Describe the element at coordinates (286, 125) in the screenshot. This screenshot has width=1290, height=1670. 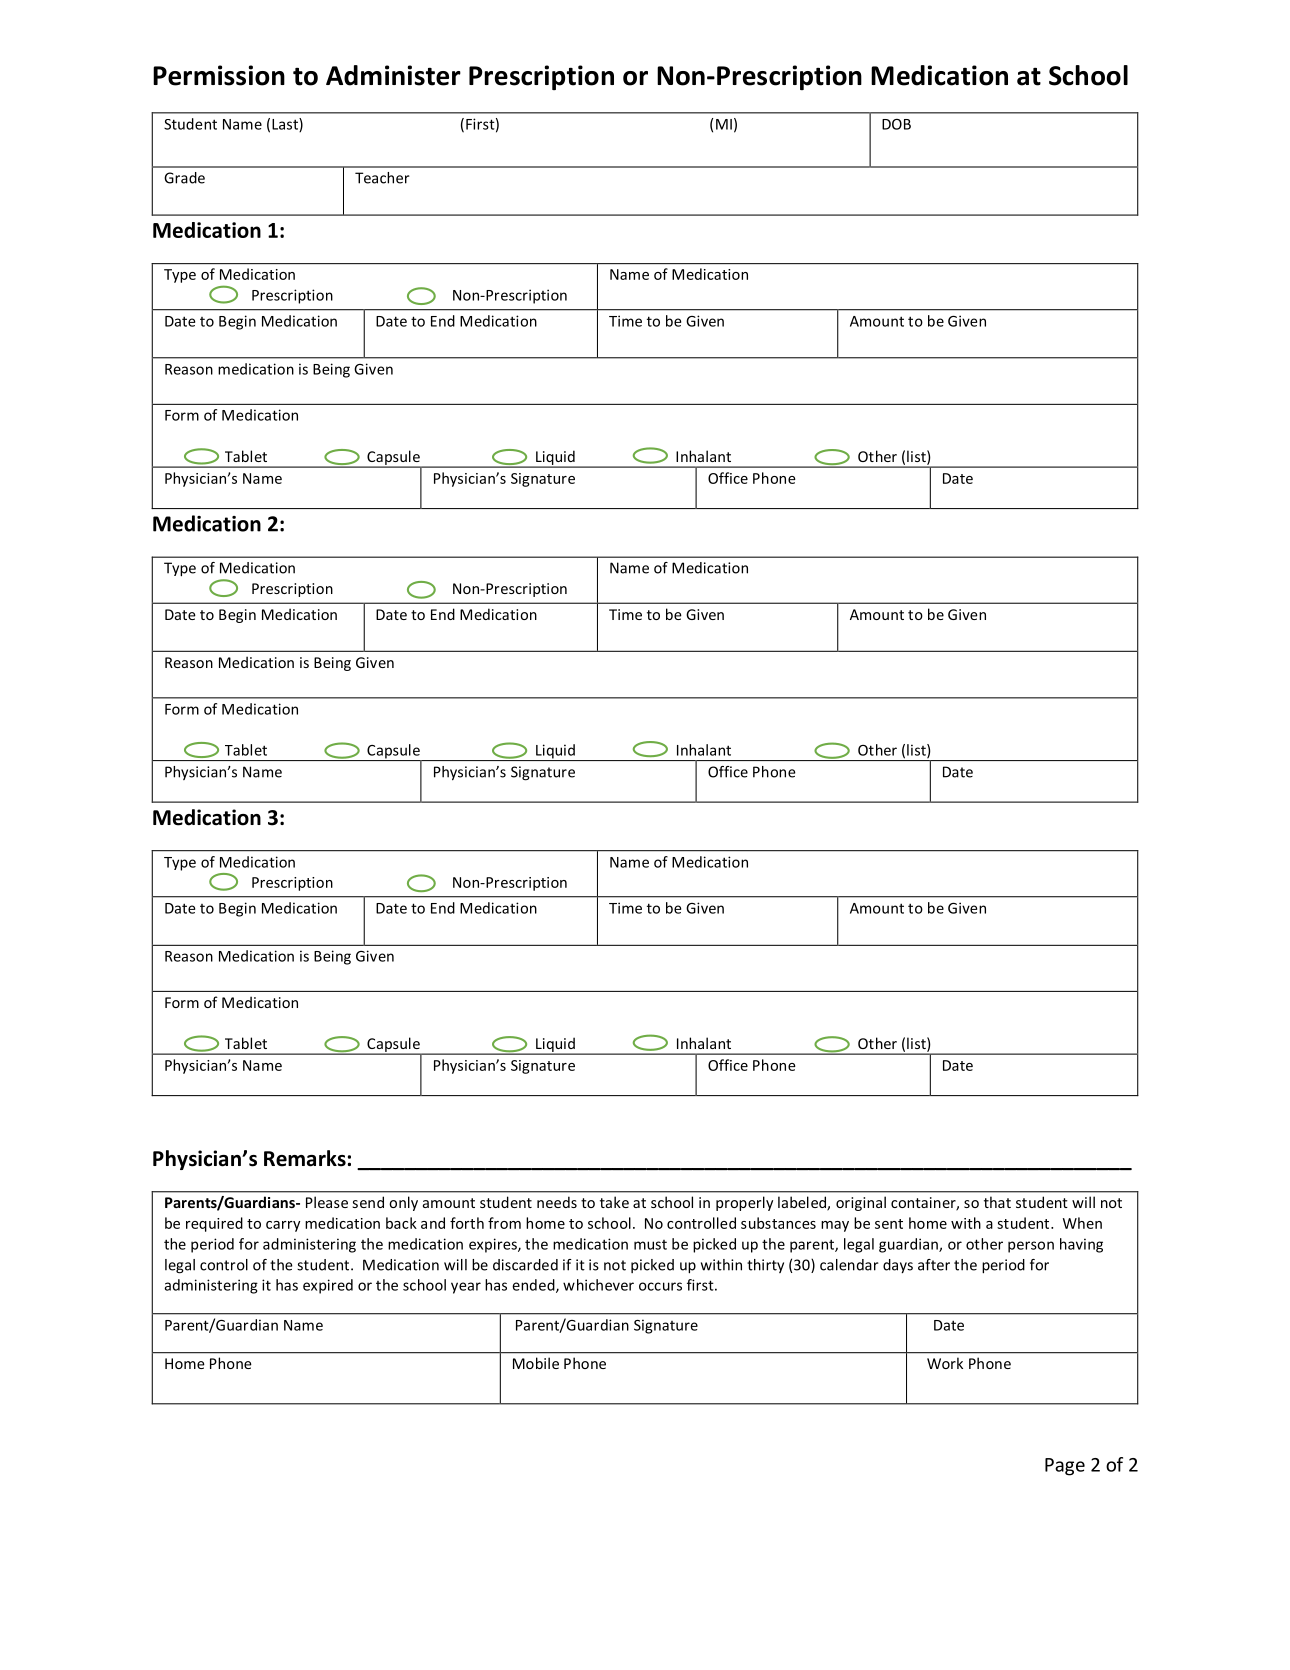
I see `Last` at that location.
